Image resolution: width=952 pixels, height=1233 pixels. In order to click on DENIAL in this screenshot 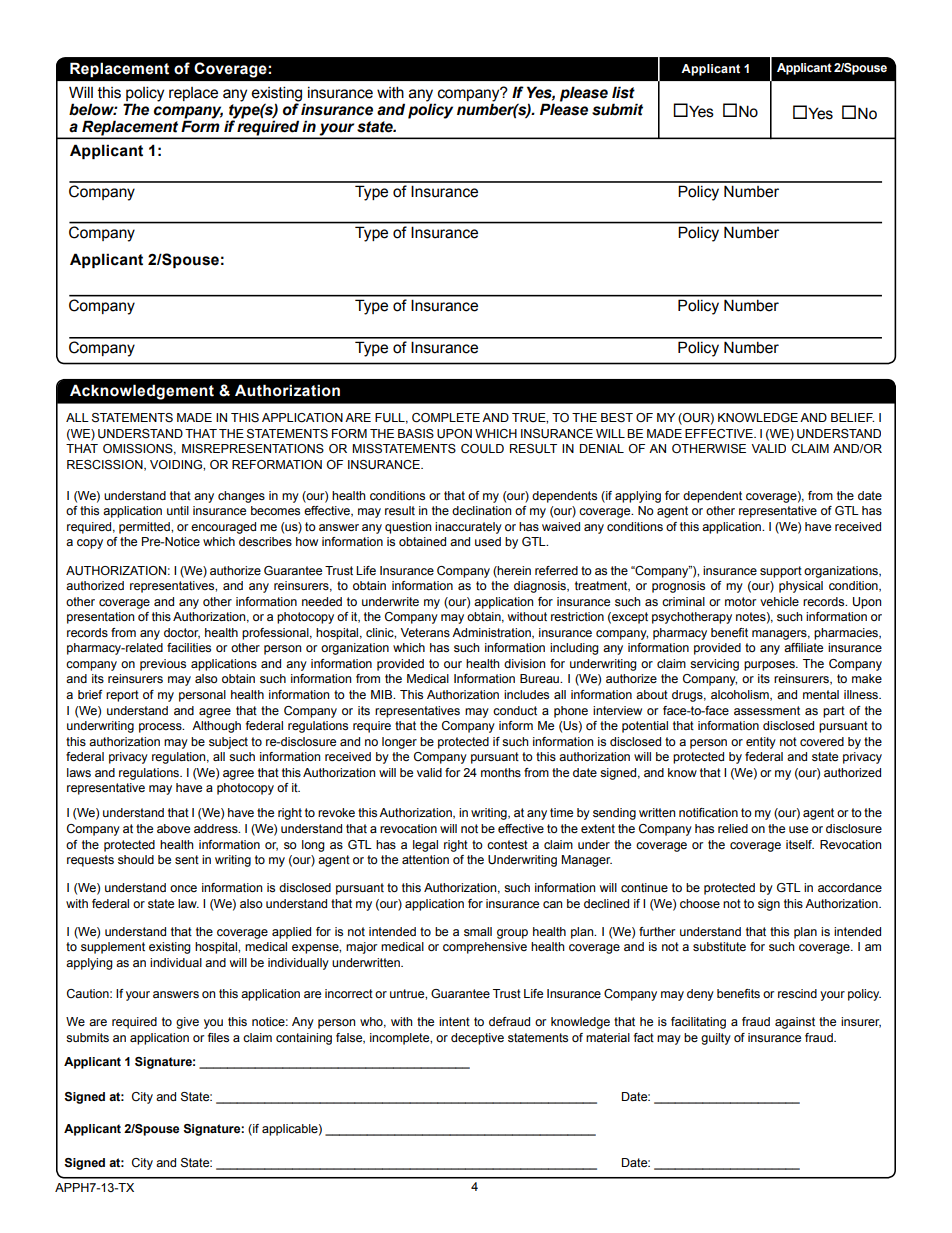, I will do `click(602, 448)`.
